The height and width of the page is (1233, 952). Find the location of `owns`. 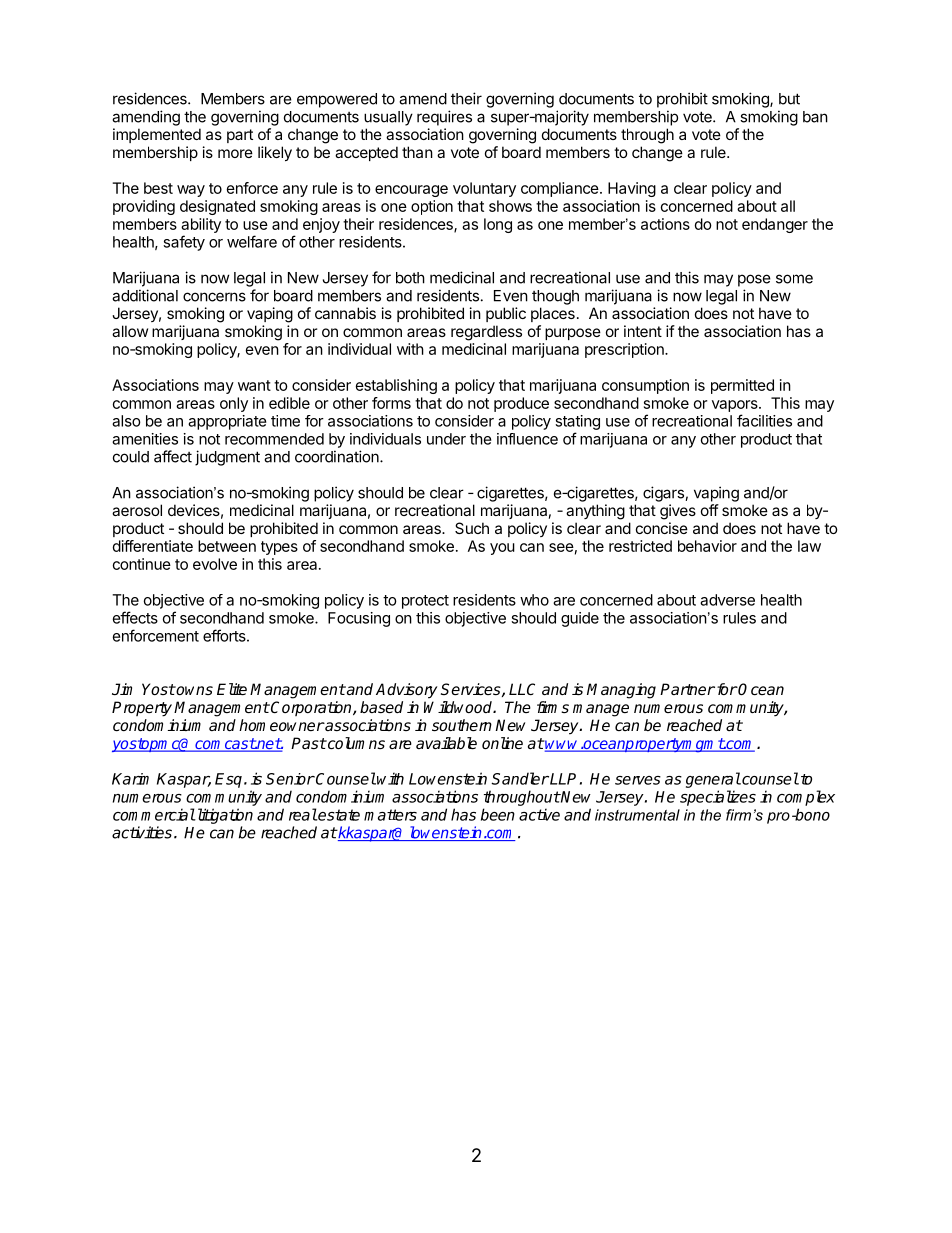

owns is located at coordinates (194, 690).
